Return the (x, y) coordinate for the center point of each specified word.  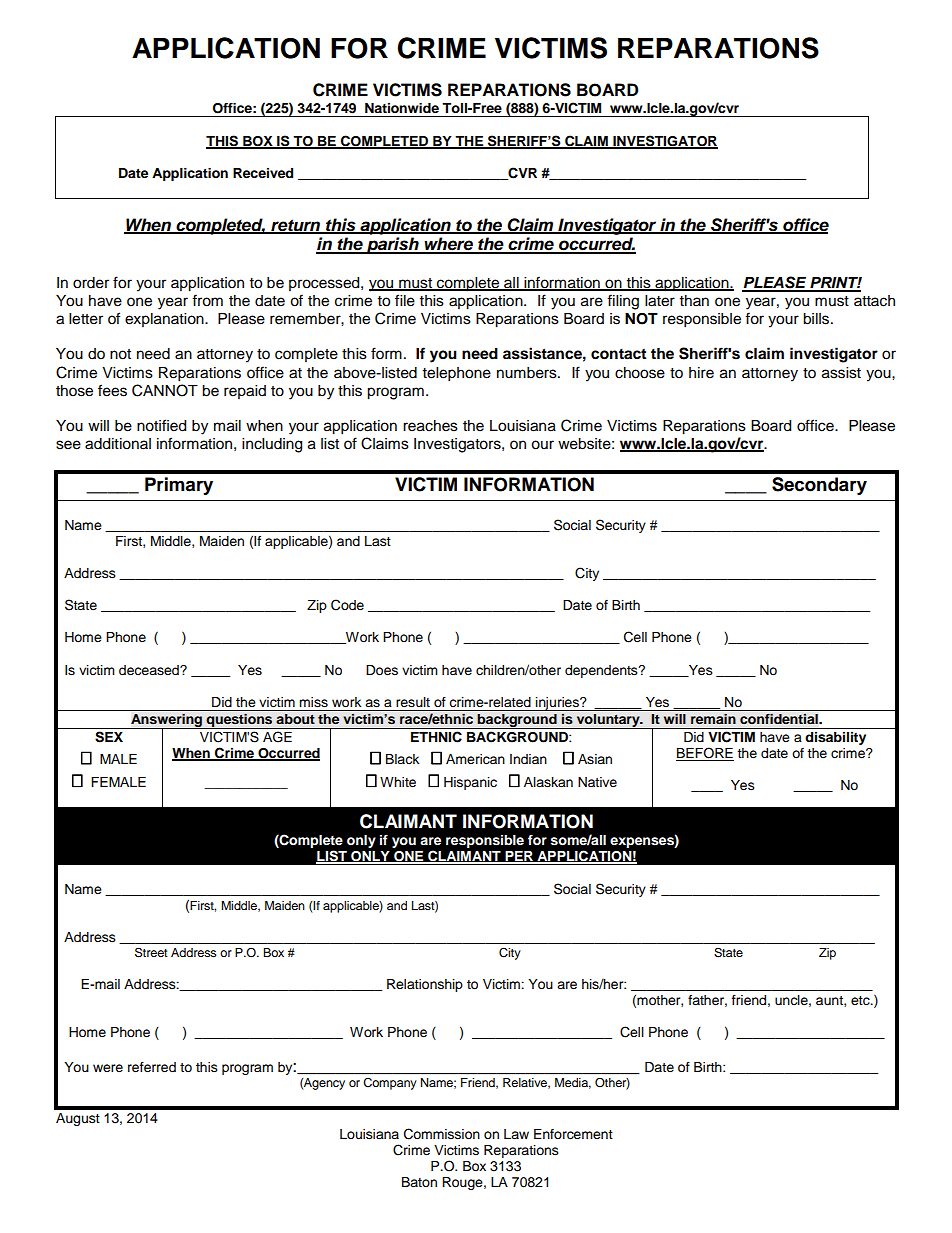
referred (152, 1067)
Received (263, 173)
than (694, 300)
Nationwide (402, 108)
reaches (430, 426)
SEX (109, 737)
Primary (179, 486)
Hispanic (470, 783)
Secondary (819, 486)
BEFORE (705, 754)
